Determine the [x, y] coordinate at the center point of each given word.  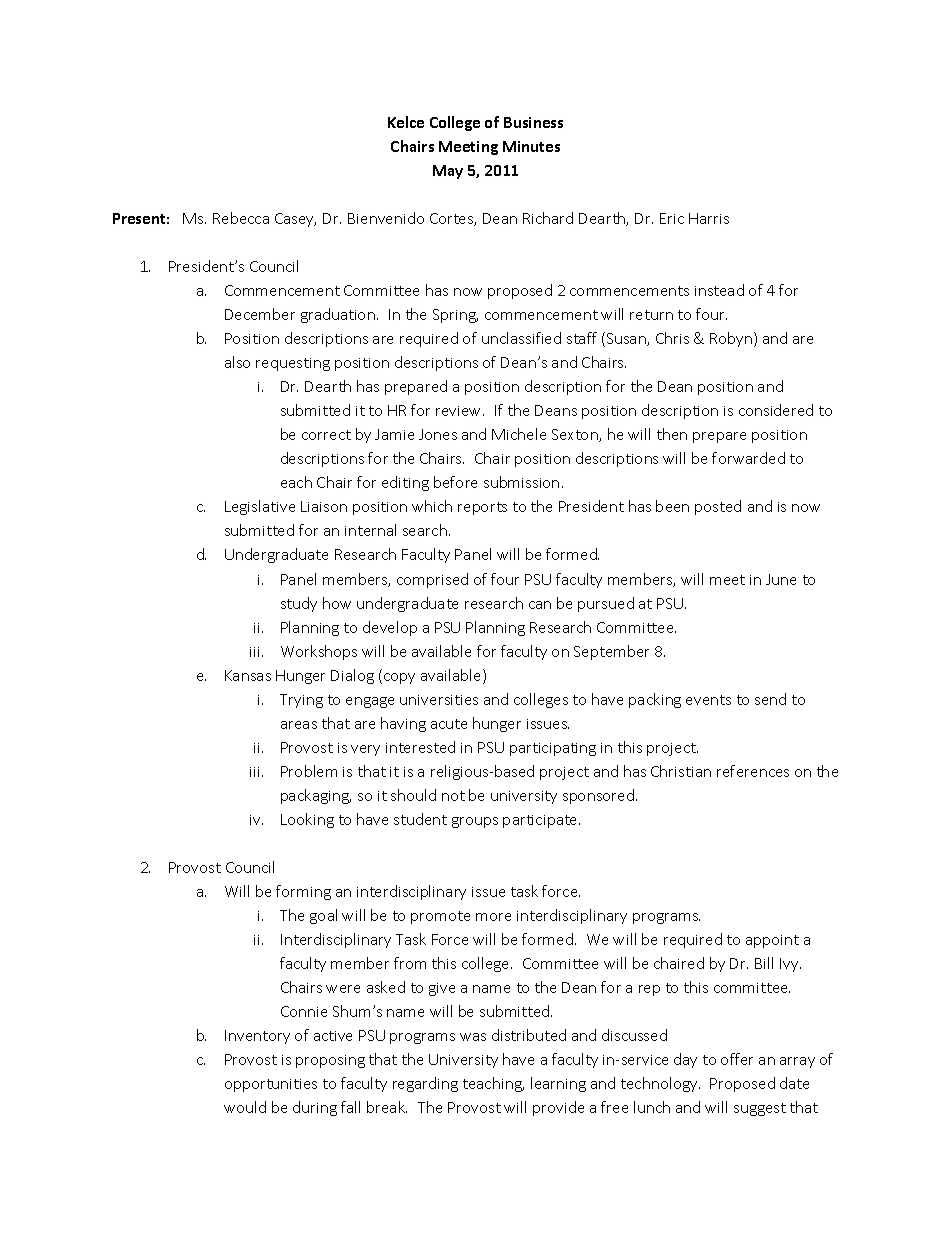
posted [718, 507]
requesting [293, 364]
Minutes [531, 146]
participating [553, 749]
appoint [772, 941]
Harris [709, 218]
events [708, 700]
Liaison [324, 506]
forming [303, 892]
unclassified [521, 338]
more [493, 917]
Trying [301, 701]
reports [482, 508]
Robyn [732, 339]
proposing [330, 1061]
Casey [295, 220]
